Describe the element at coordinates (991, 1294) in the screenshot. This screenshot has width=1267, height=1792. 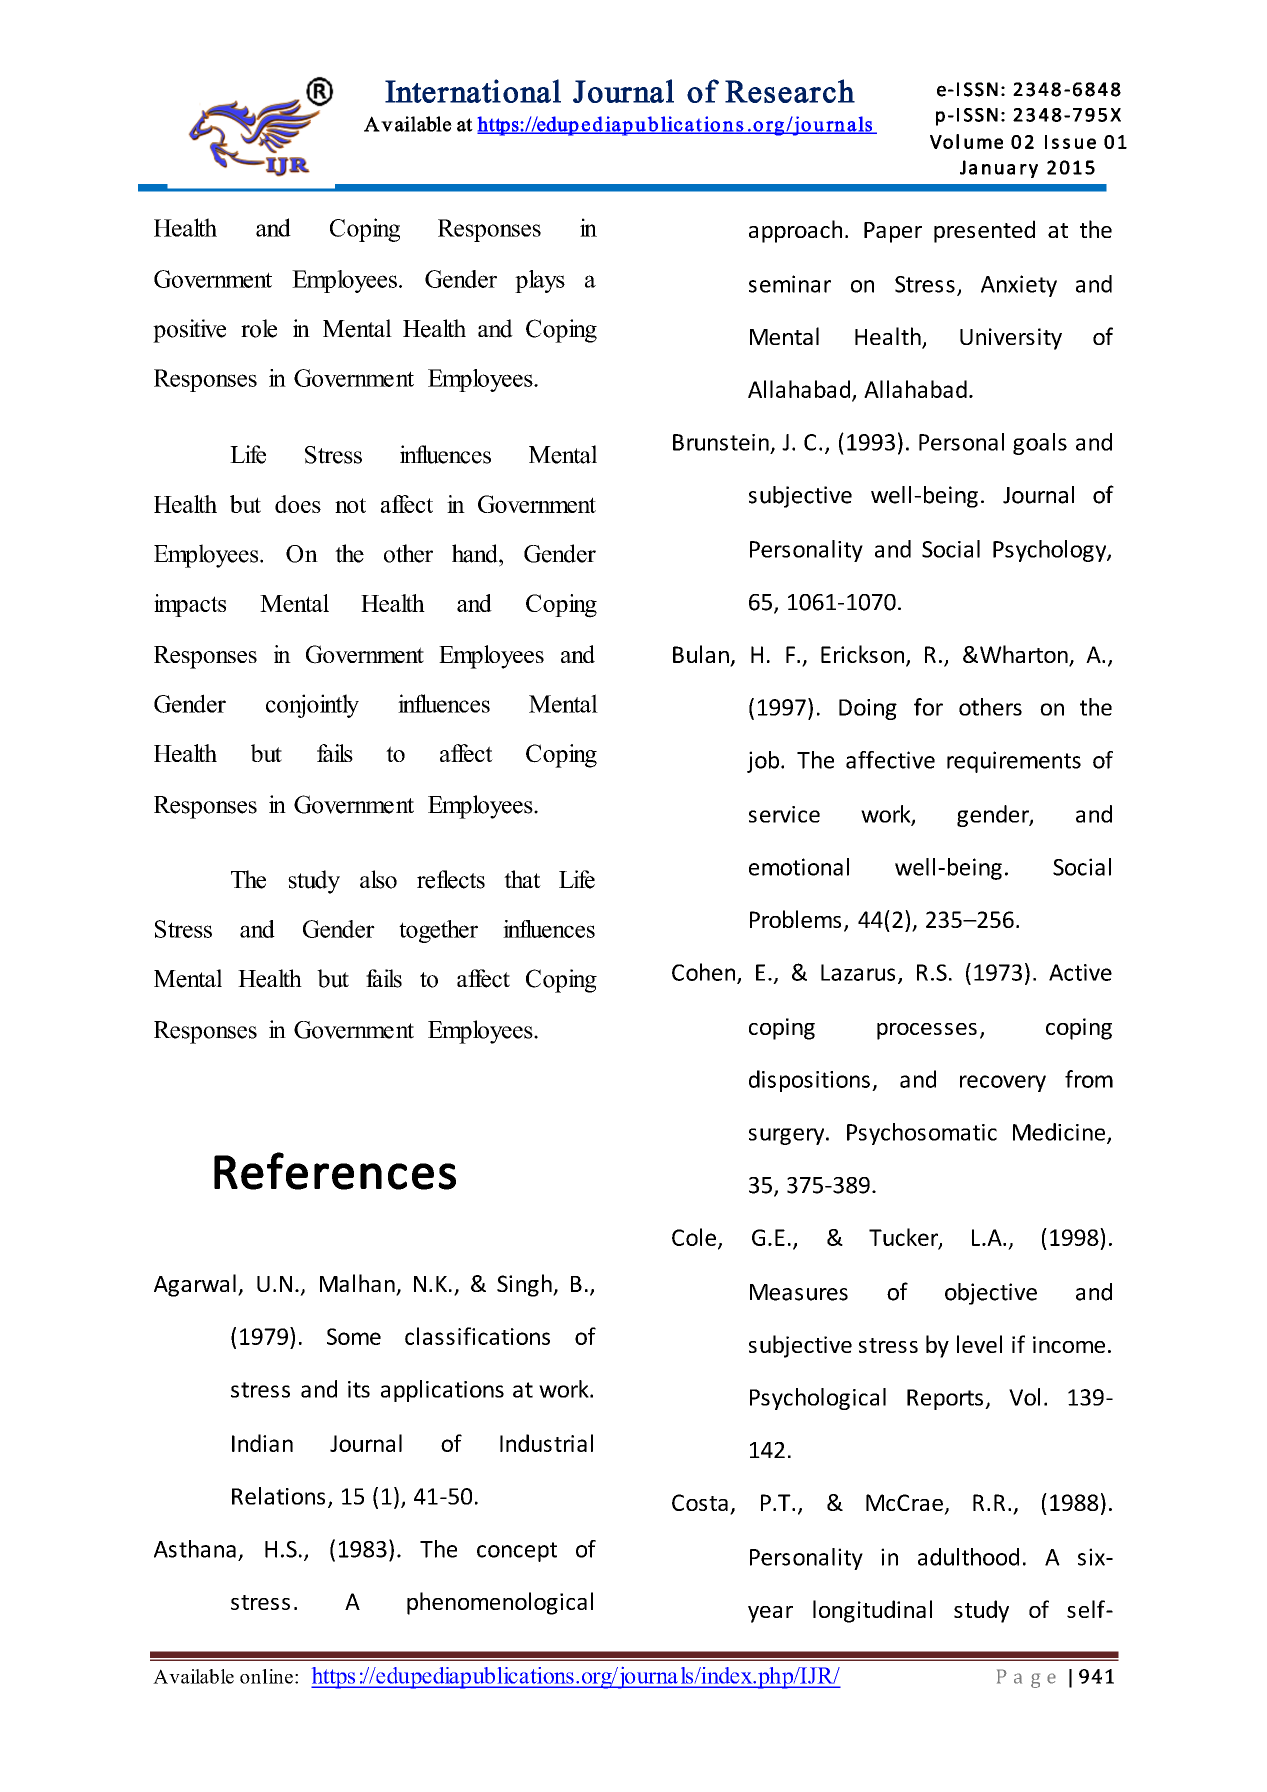
I see `objective` at that location.
